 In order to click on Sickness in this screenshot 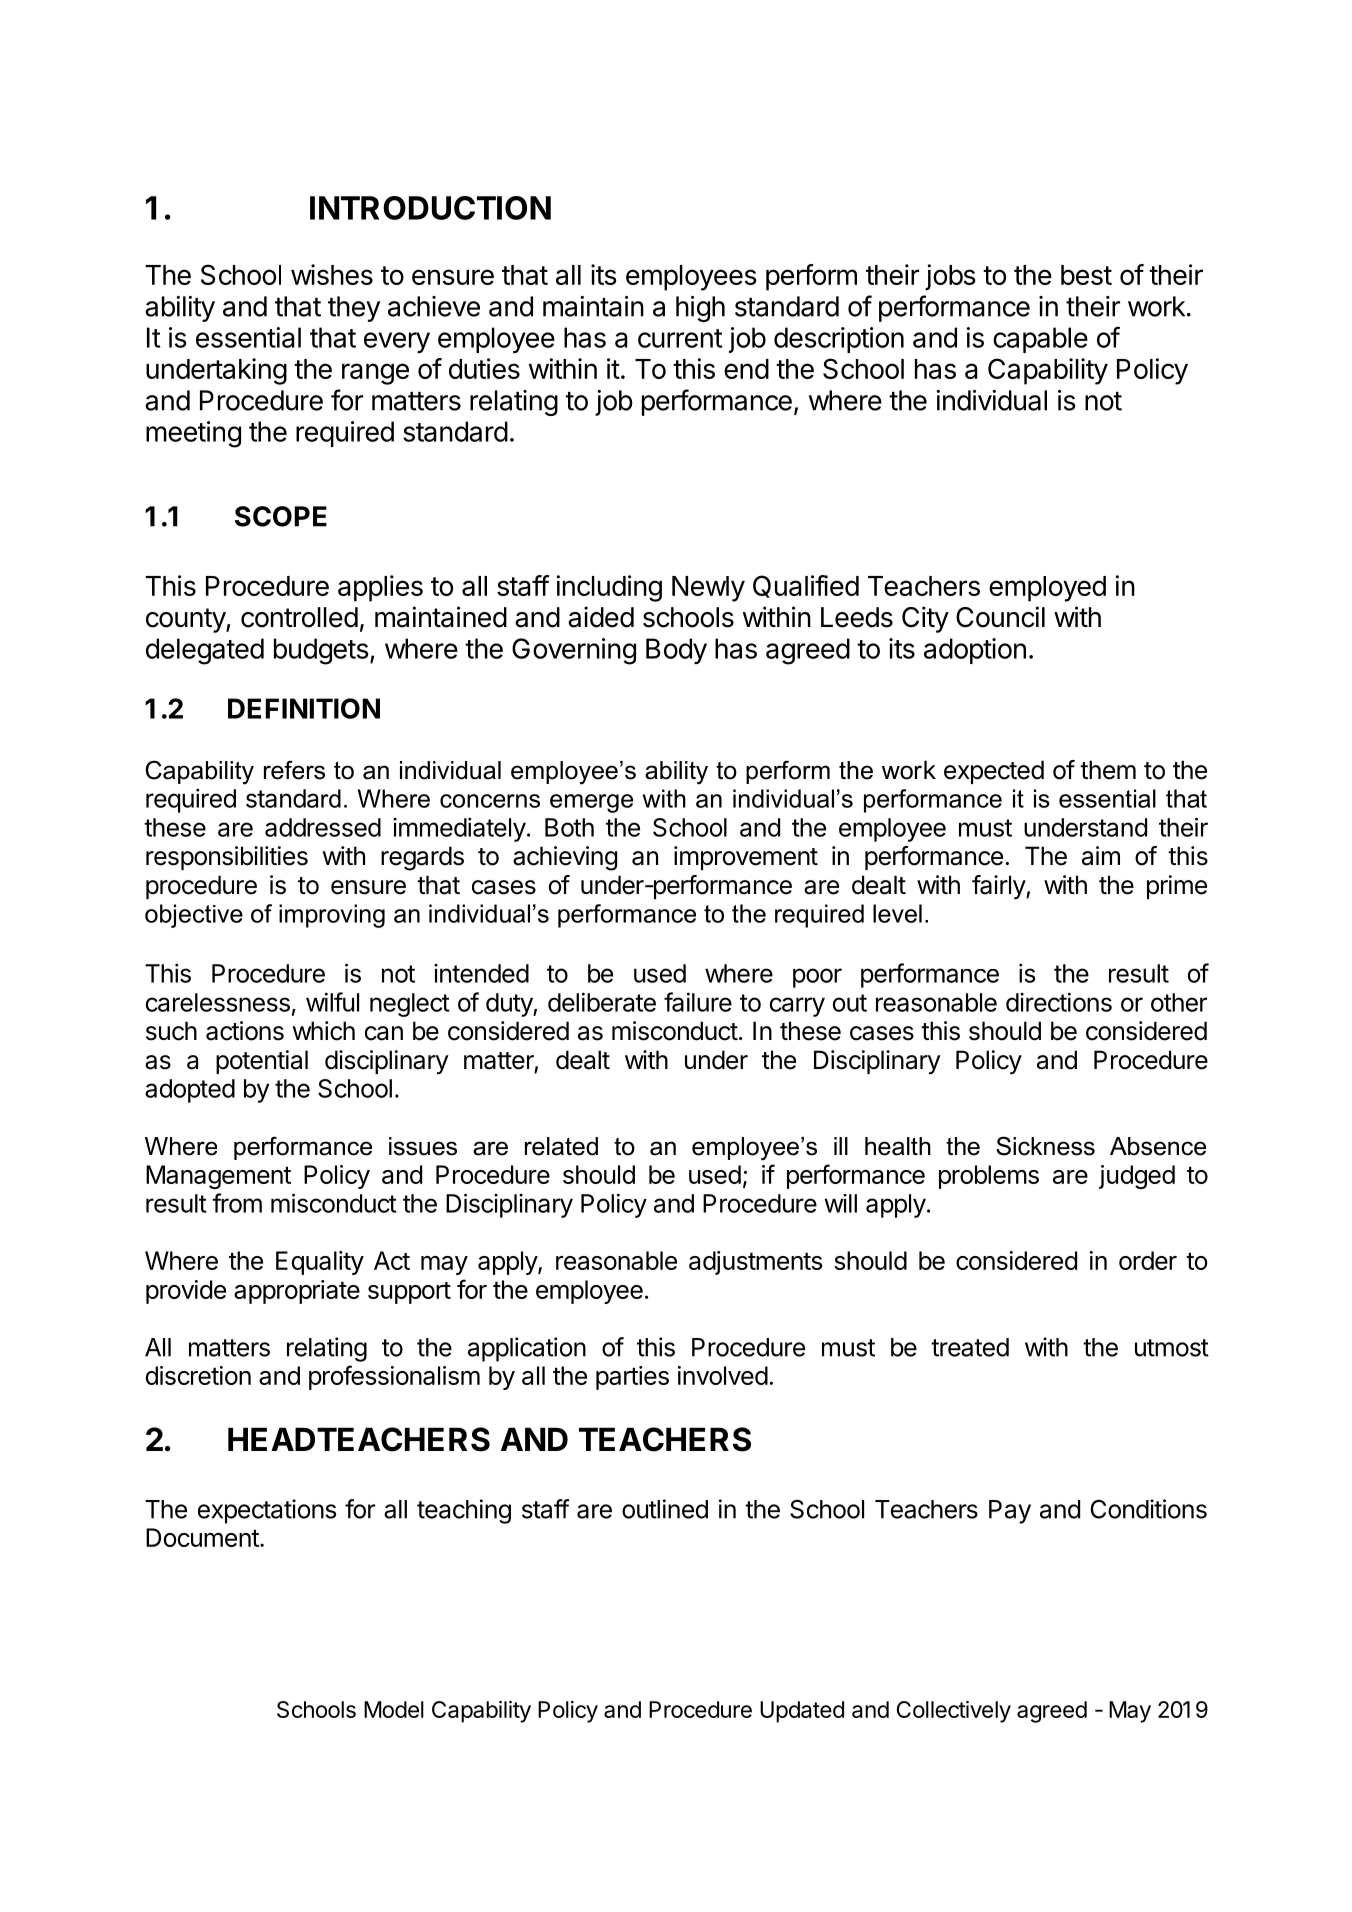, I will do `click(1045, 1146)`.
